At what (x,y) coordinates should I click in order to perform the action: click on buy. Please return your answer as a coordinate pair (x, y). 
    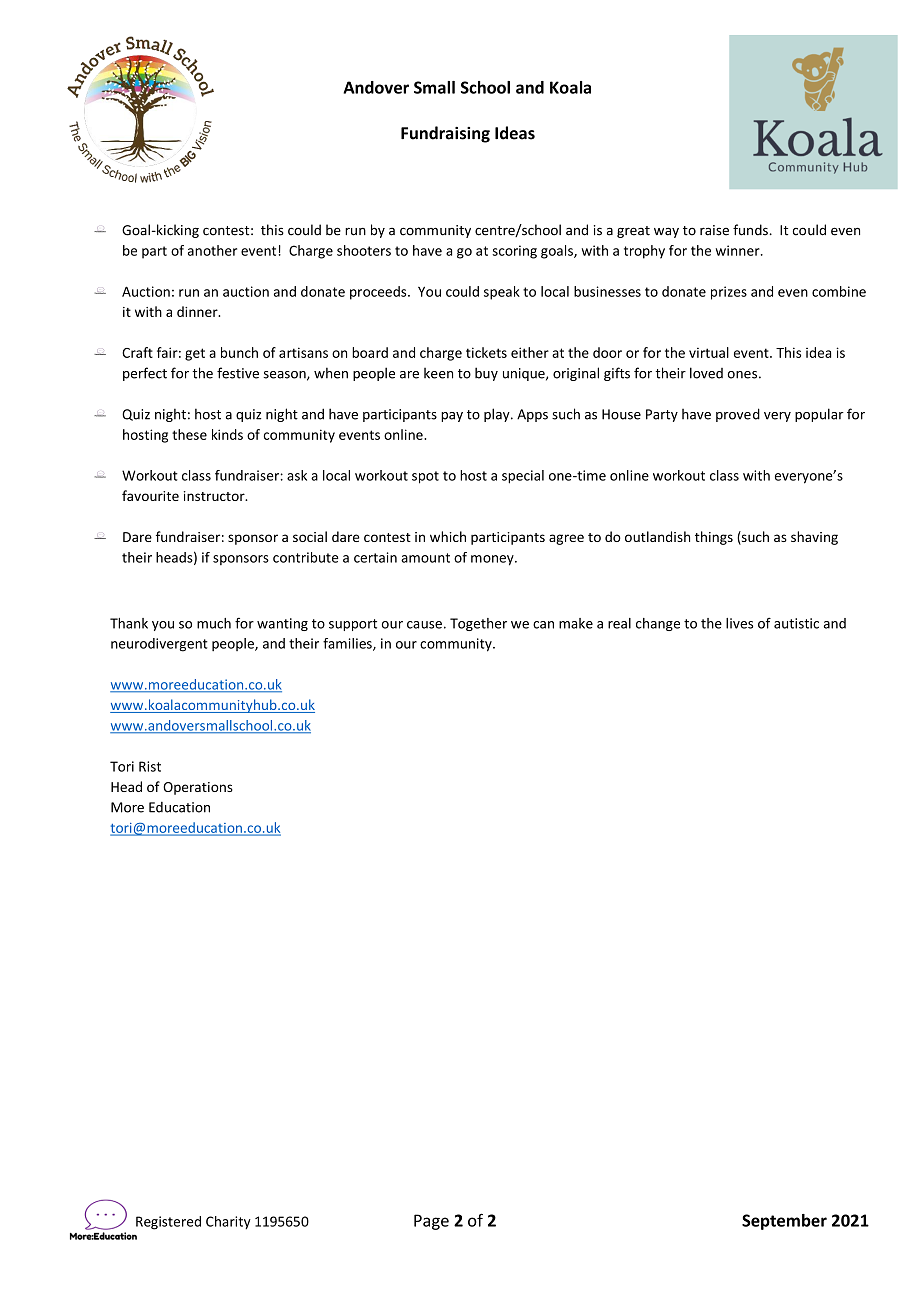
    Looking at the image, I should click on (486, 374).
